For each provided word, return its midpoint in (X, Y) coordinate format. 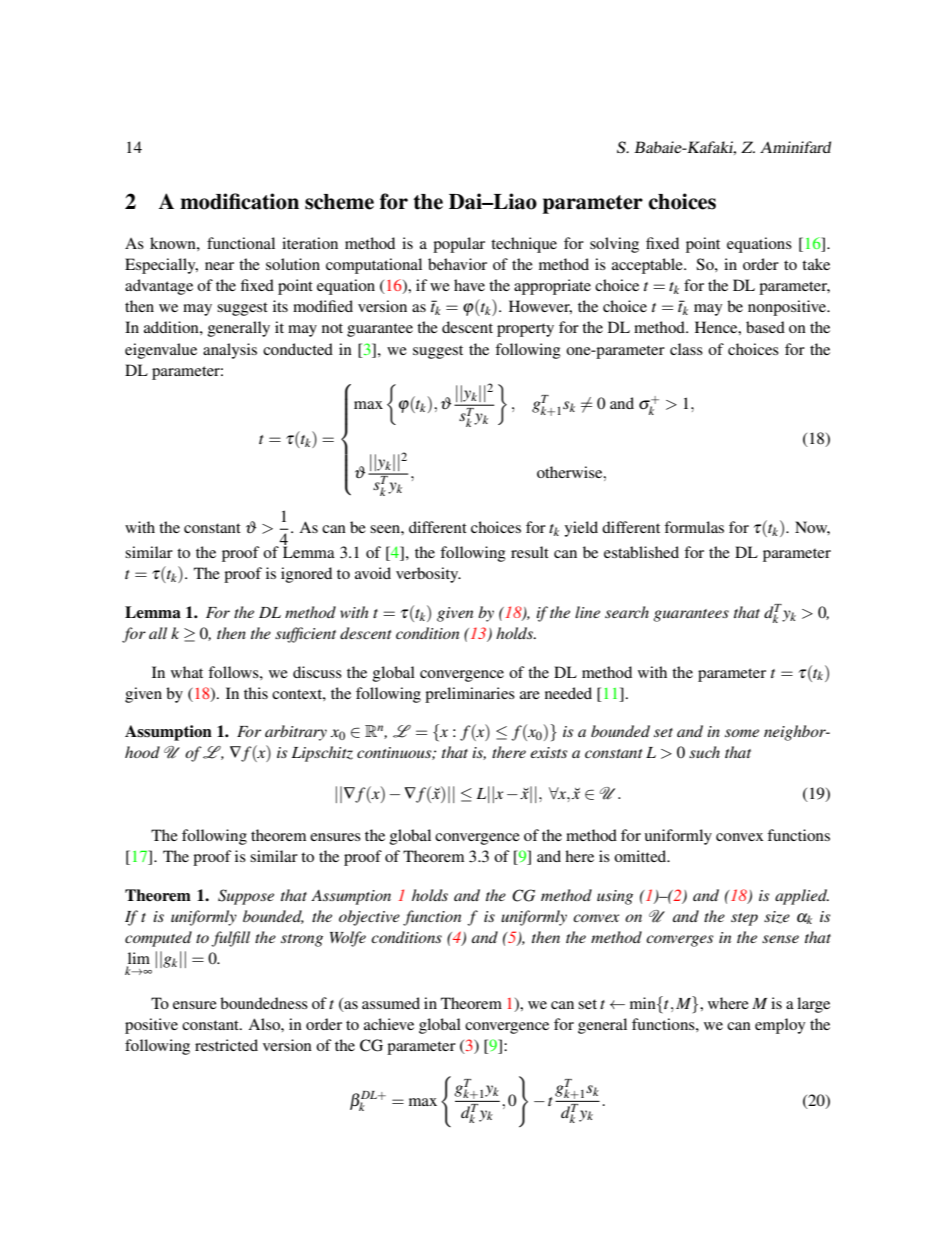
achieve (389, 1024)
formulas (694, 527)
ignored (306, 575)
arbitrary (296, 733)
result (530, 552)
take (816, 264)
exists (548, 752)
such (704, 752)
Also (265, 1024)
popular (459, 245)
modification (239, 201)
